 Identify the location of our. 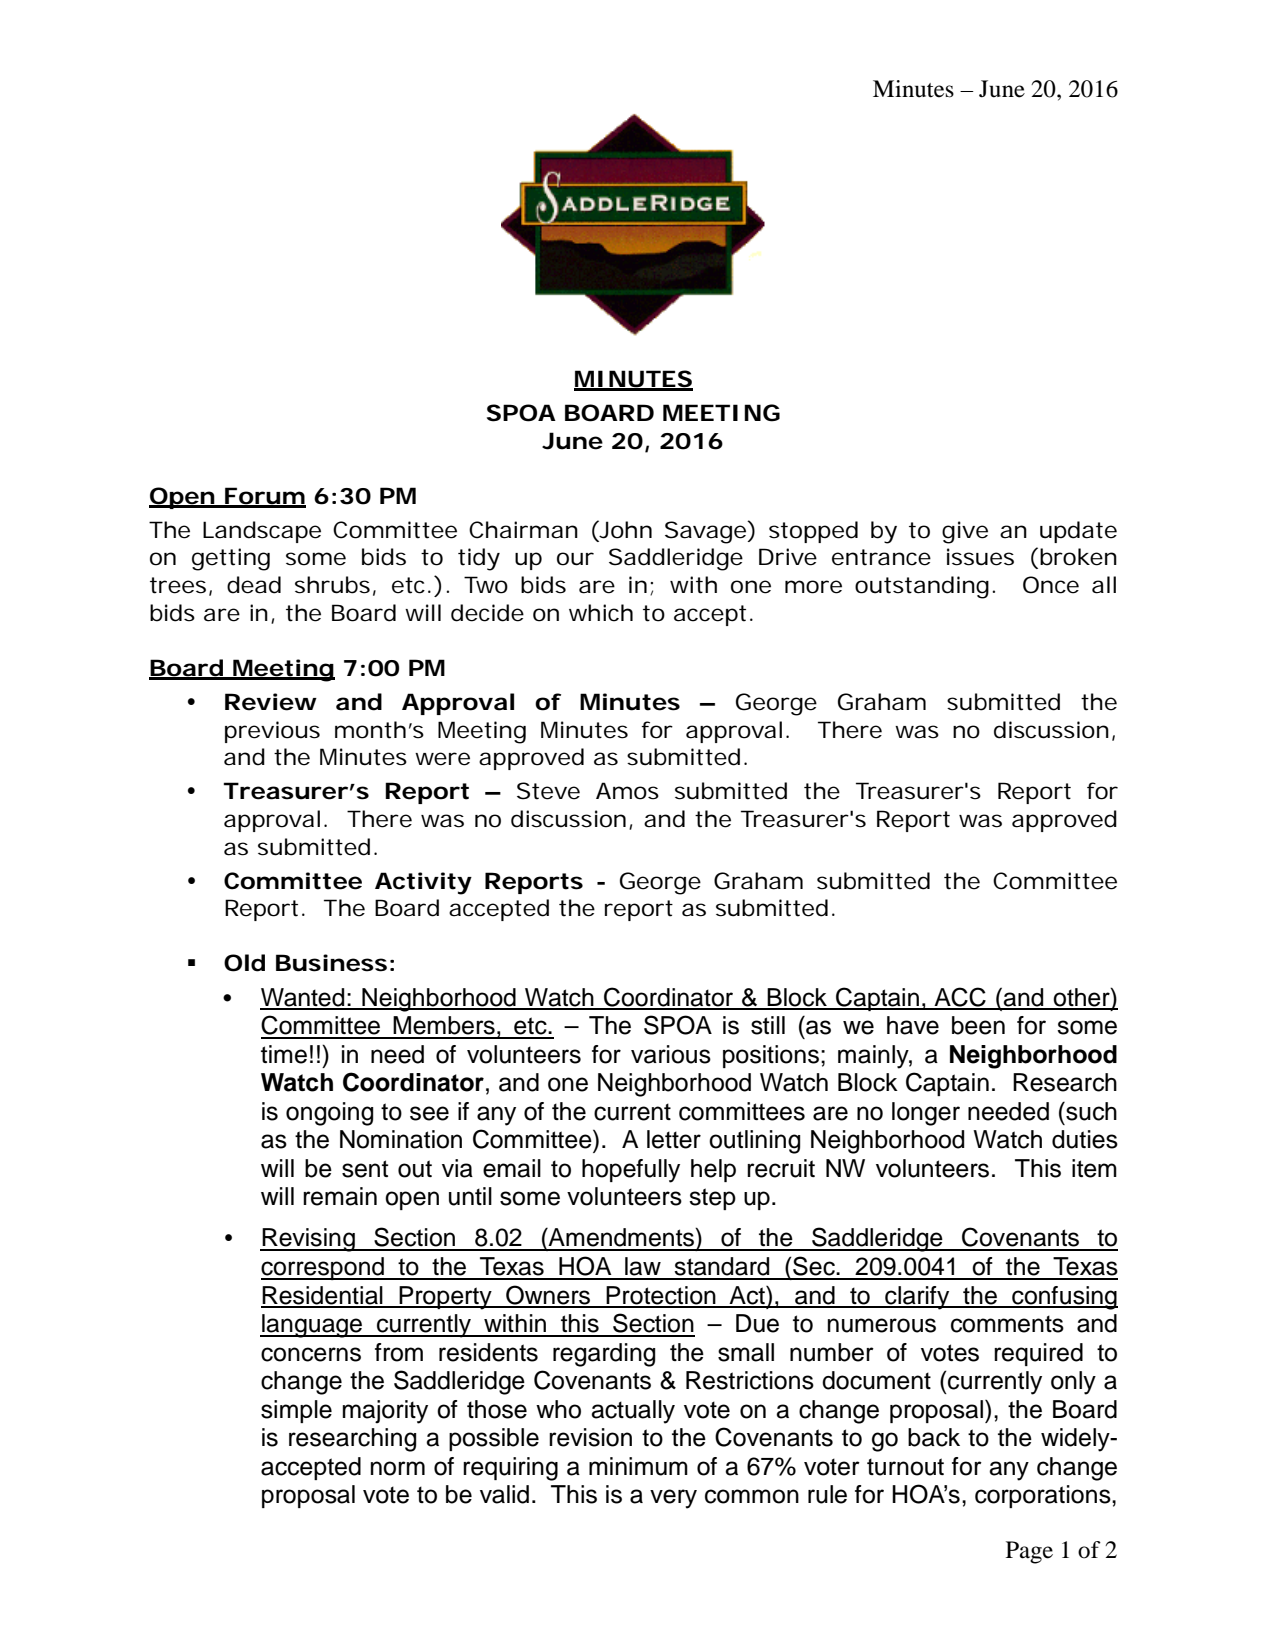
(575, 559).
